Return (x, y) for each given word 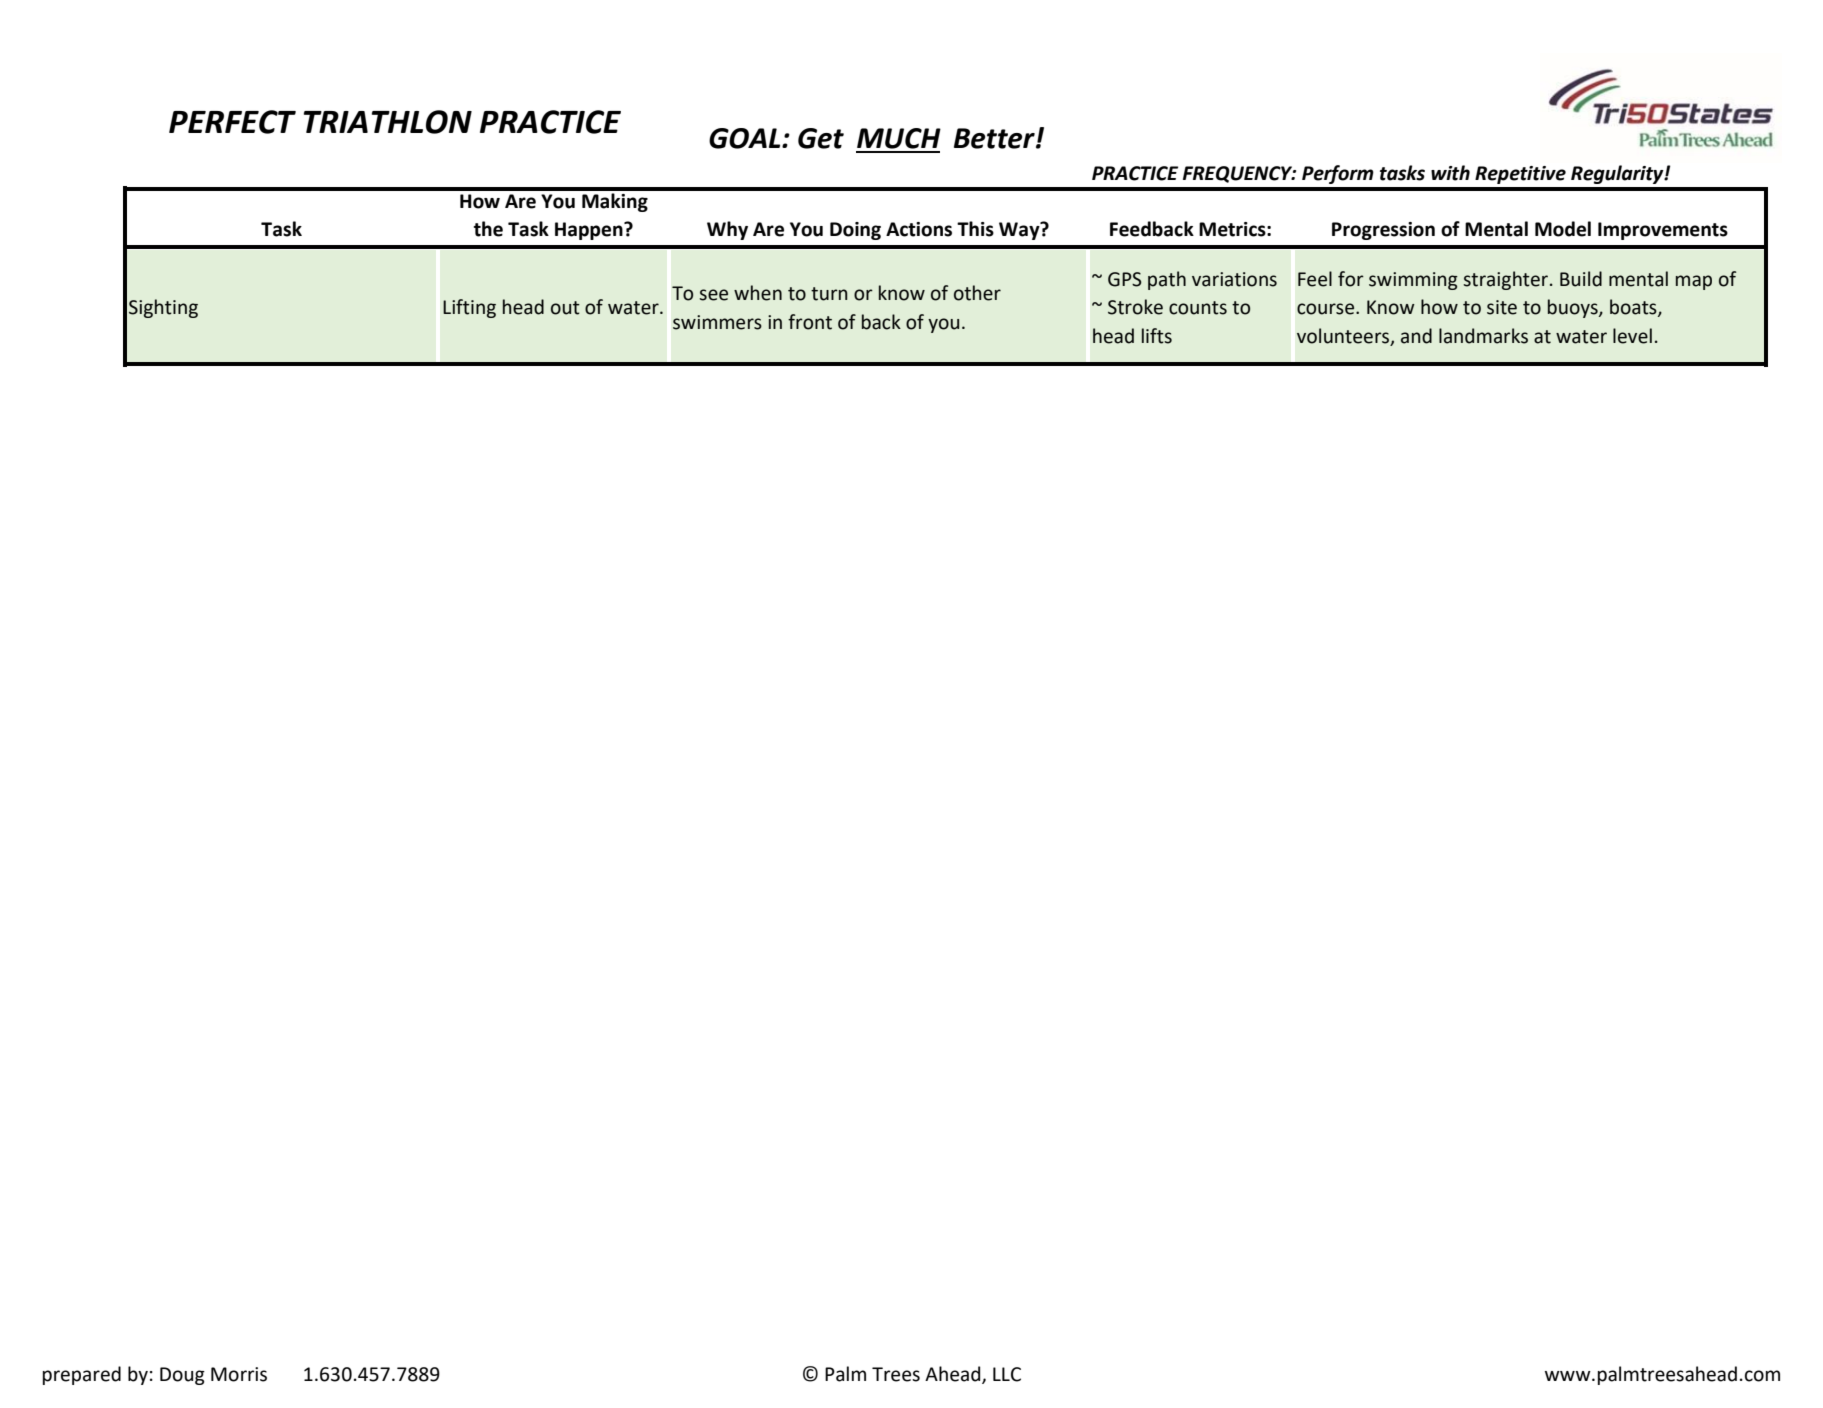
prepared (82, 1375)
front (810, 322)
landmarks (1483, 336)
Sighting (163, 308)
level (1632, 336)
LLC (1007, 1374)
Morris (239, 1374)
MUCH (899, 138)
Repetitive (1520, 175)
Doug (182, 1376)
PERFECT (232, 122)
